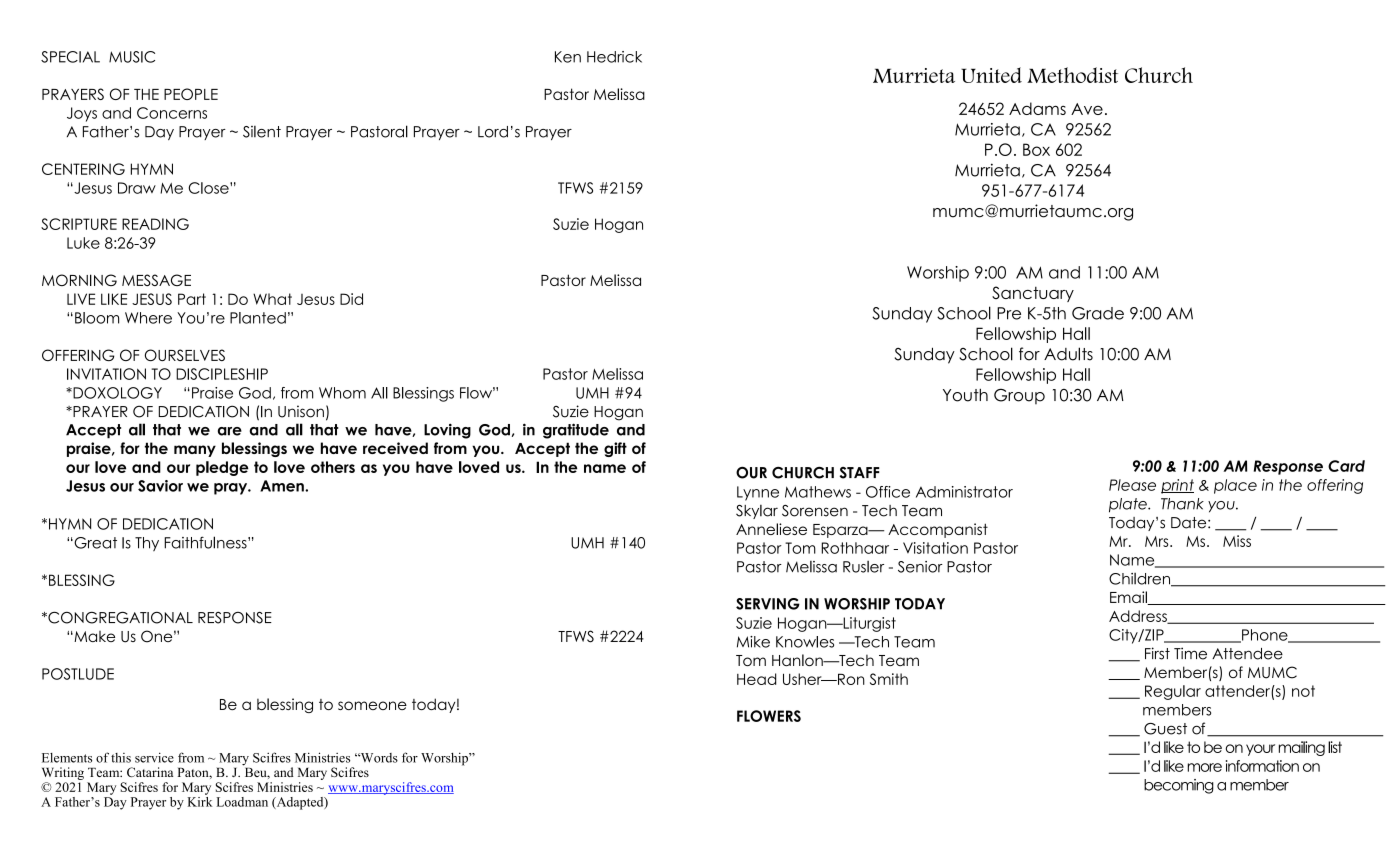 Image resolution: width=1400 pixels, height=850 pixels. What do you see at coordinates (150, 772) in the screenshot?
I see `Catarina` at bounding box center [150, 772].
